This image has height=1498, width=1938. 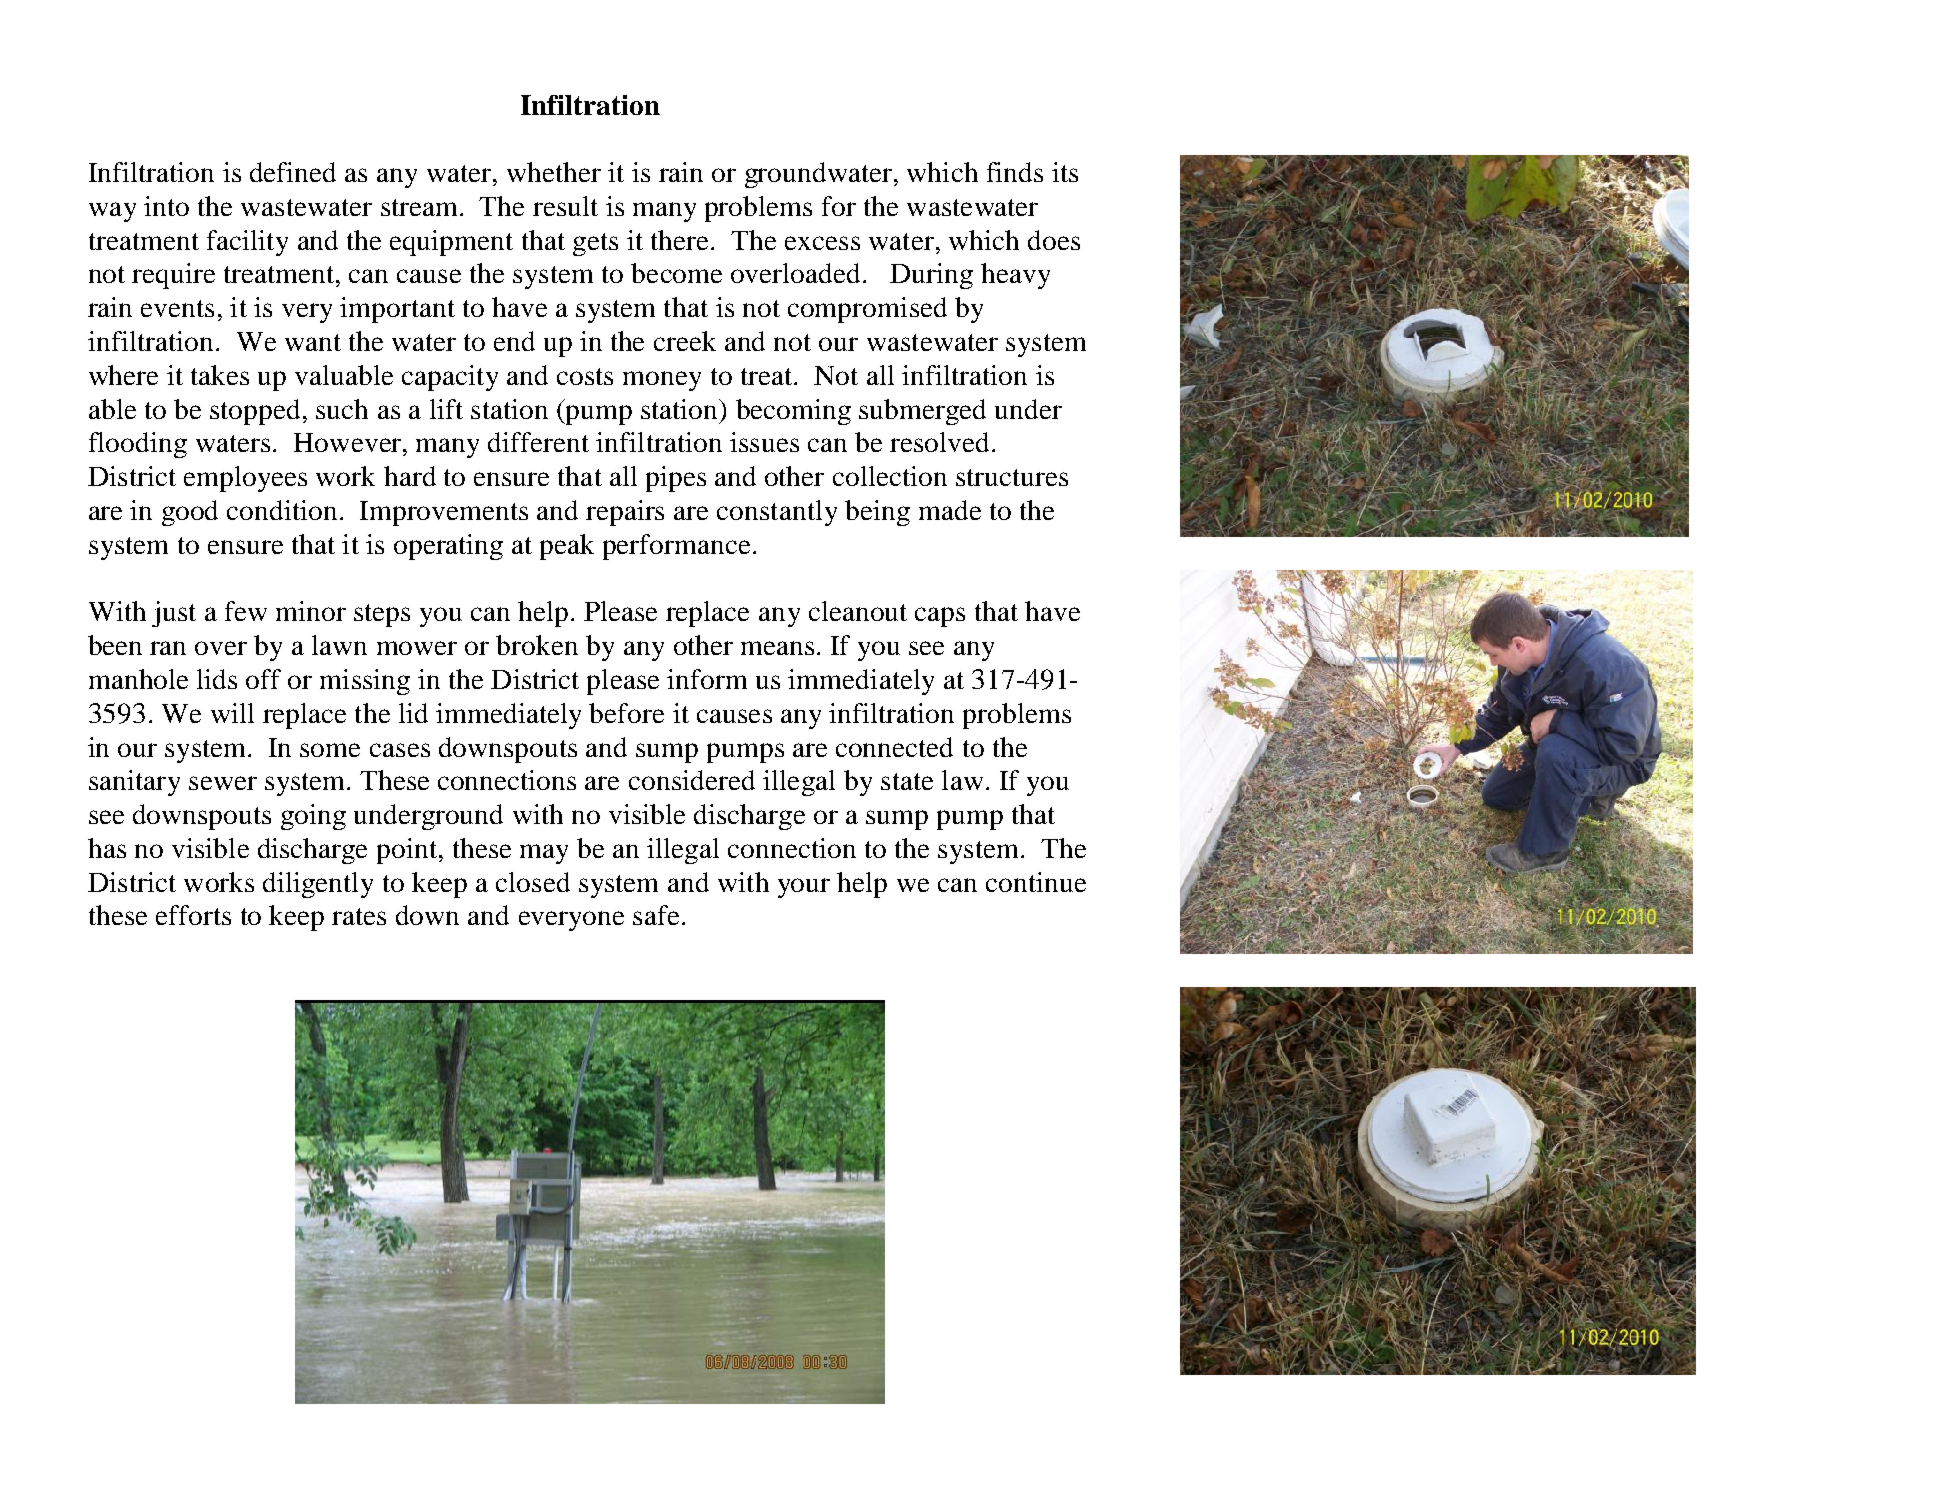 What do you see at coordinates (565, 206) in the image?
I see `result` at bounding box center [565, 206].
